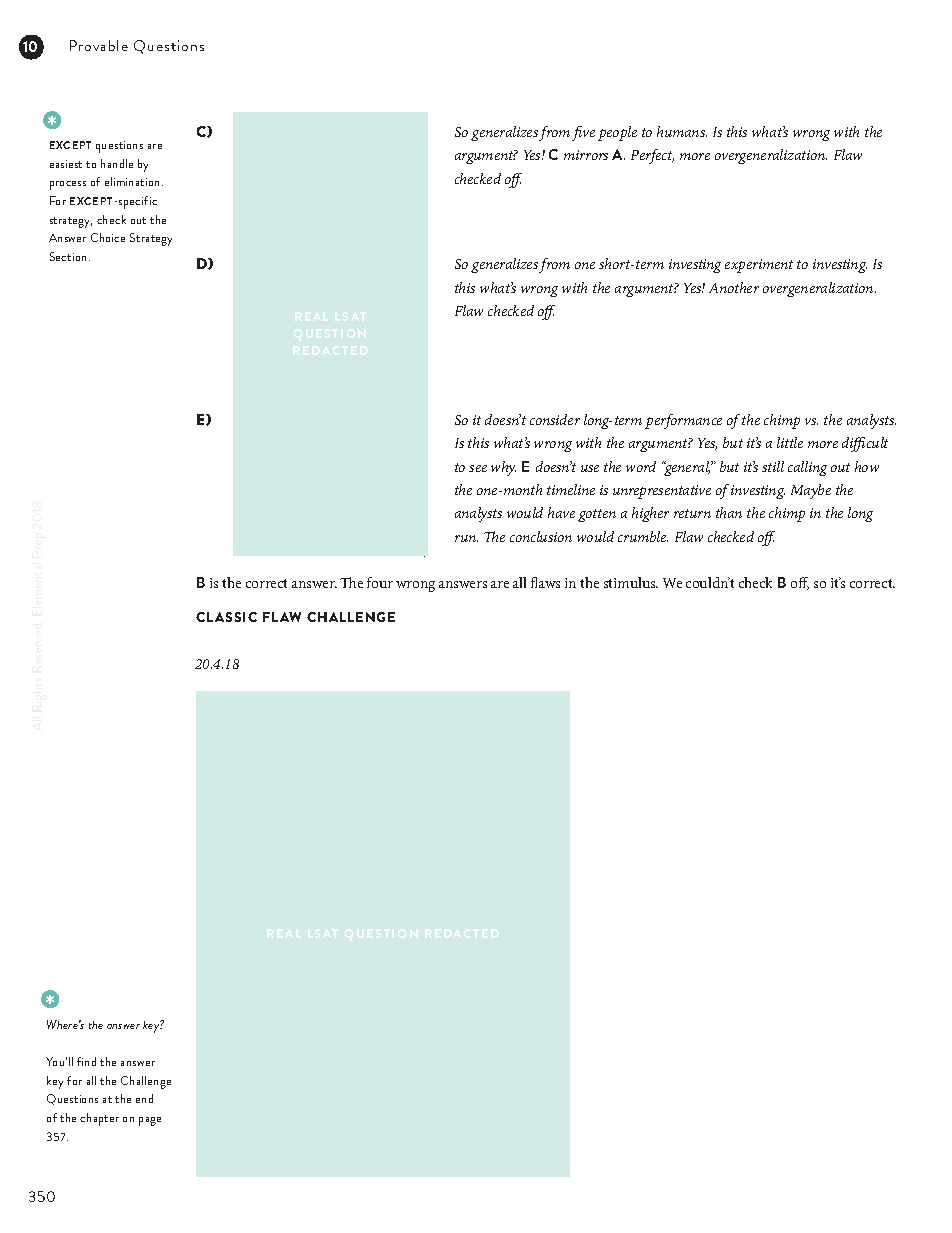 The height and width of the screenshot is (1233, 952). I want to click on than, so click(729, 512).
